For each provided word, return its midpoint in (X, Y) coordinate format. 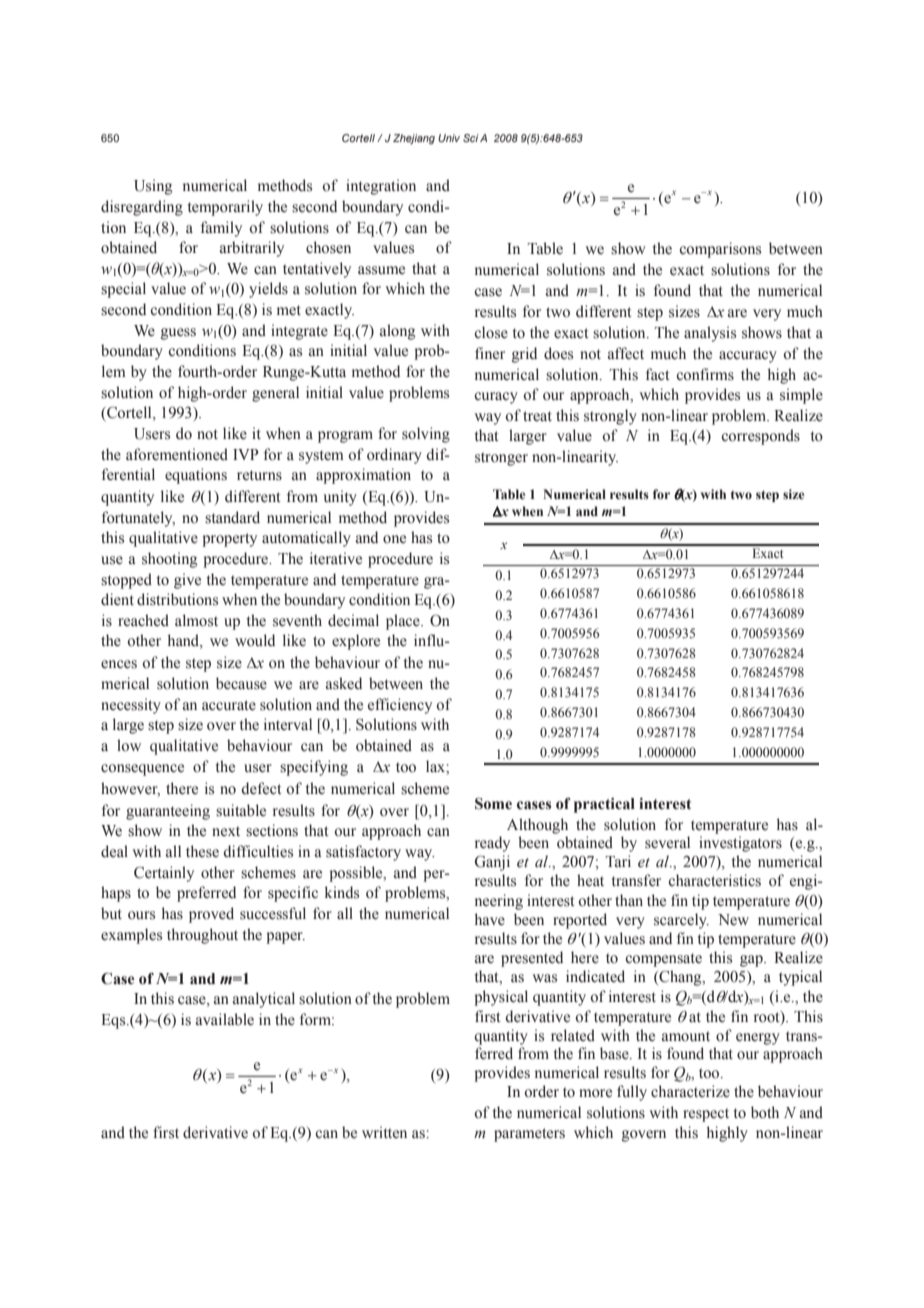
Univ (449, 138)
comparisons (720, 250)
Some (493, 804)
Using (153, 187)
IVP (246, 454)
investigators (740, 844)
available (225, 1019)
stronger (501, 459)
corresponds (761, 437)
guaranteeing (168, 812)
